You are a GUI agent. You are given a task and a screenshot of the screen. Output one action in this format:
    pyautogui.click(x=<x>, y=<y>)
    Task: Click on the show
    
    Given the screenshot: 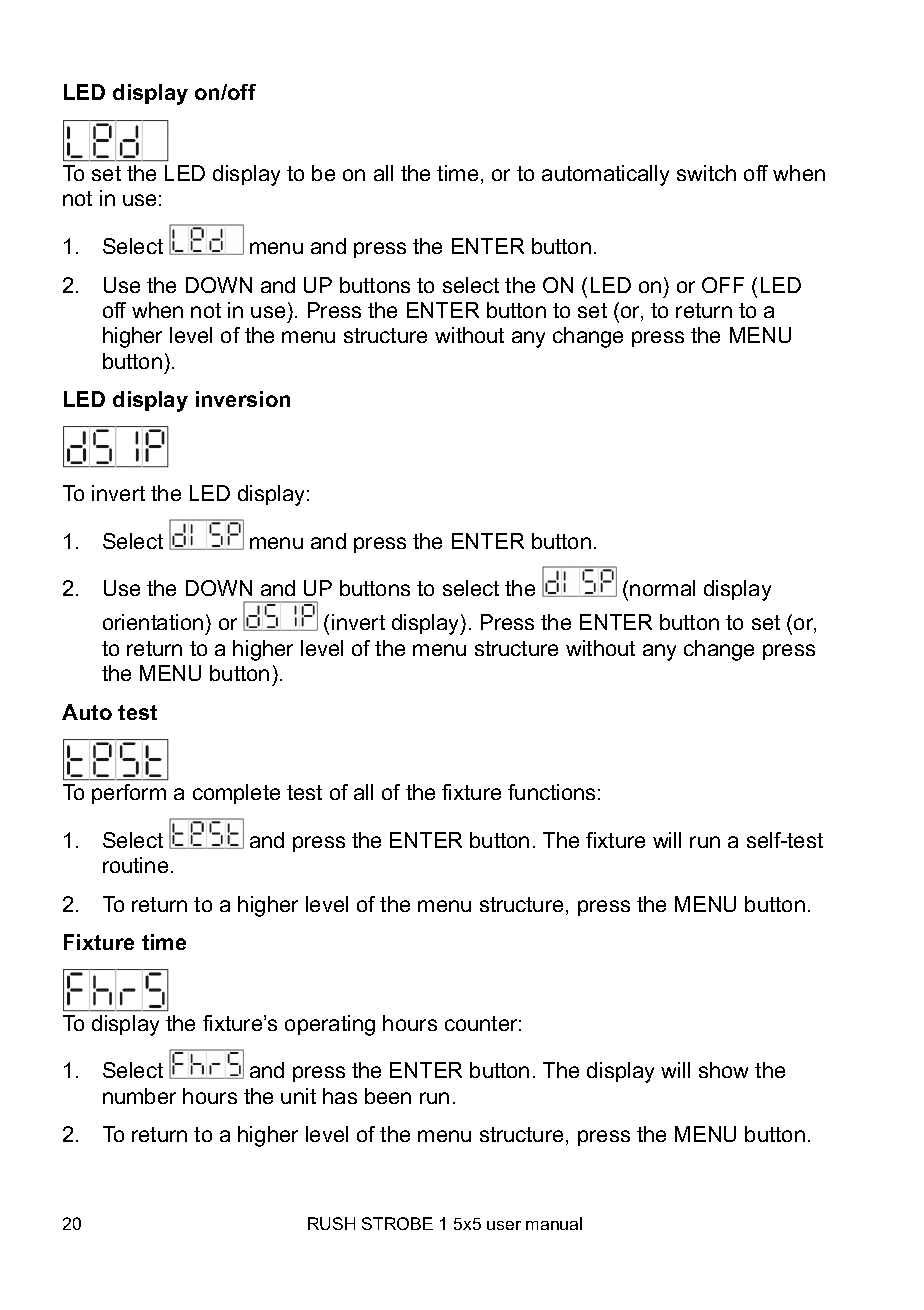 What is the action you would take?
    pyautogui.click(x=723, y=1070)
